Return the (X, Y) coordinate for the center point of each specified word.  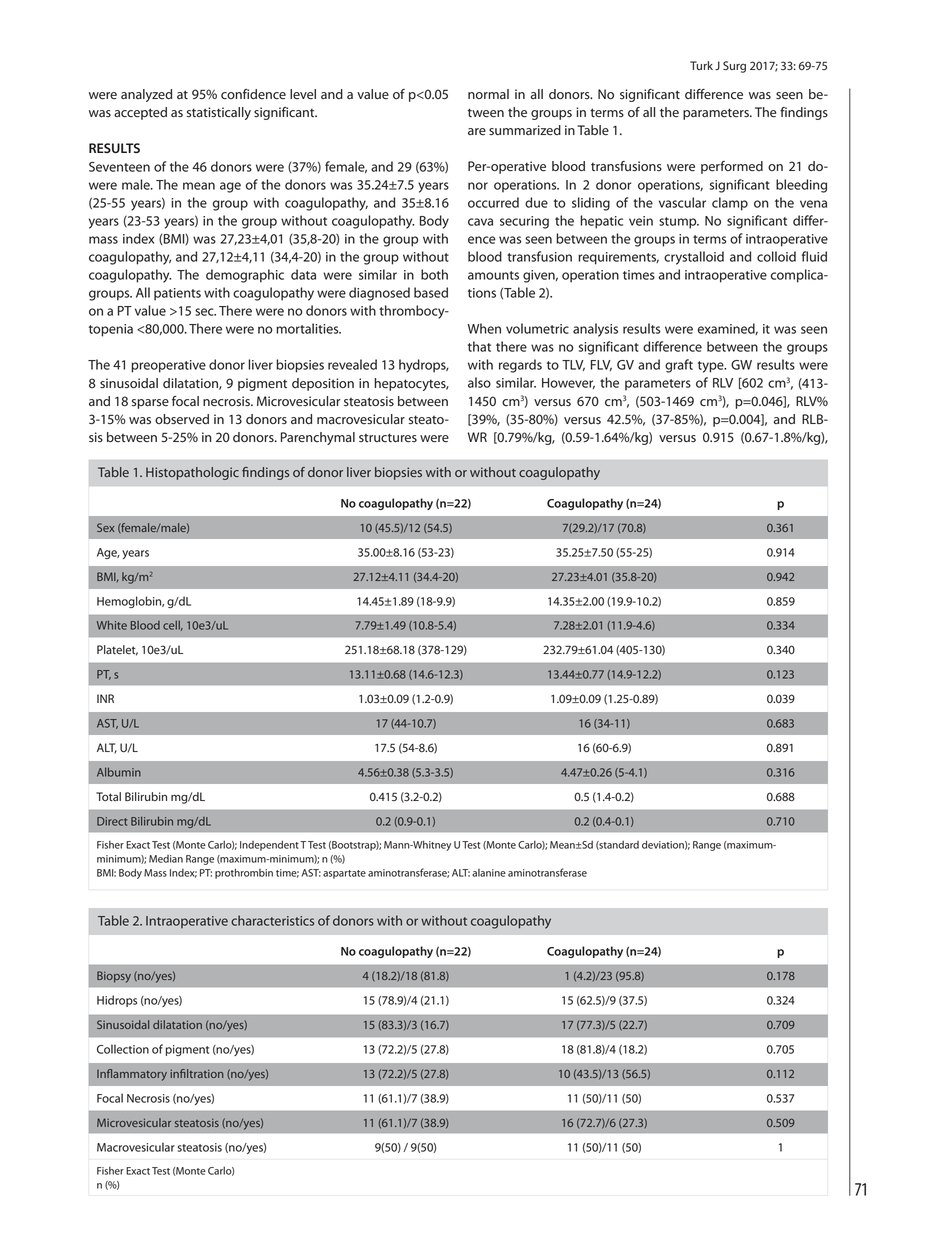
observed (182, 419)
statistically (219, 113)
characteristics (272, 920)
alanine (489, 873)
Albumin (119, 772)
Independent (269, 845)
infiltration (196, 1073)
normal (488, 94)
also (479, 382)
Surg (734, 67)
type (712, 367)
